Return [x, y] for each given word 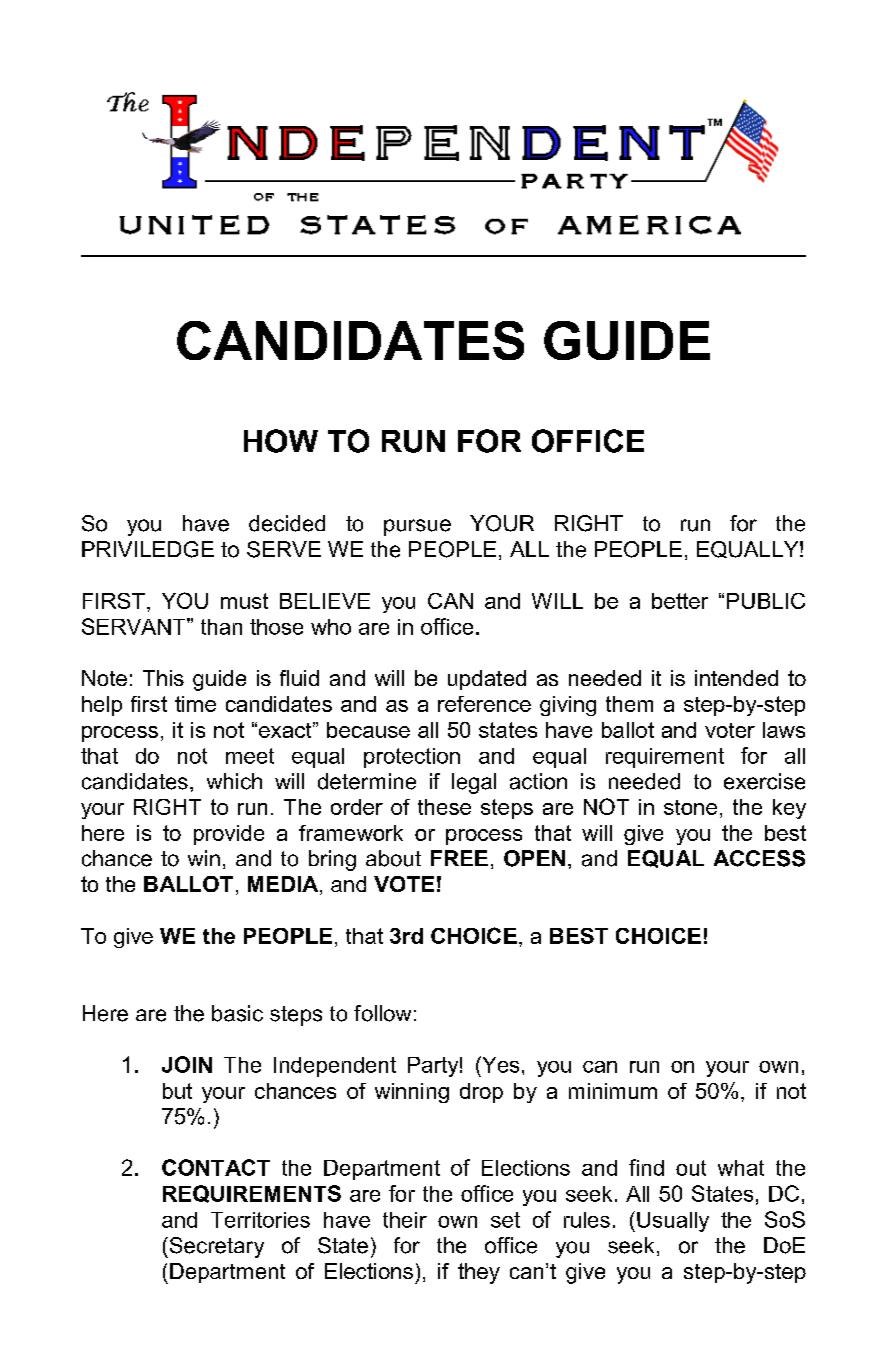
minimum [613, 1091]
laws [784, 730]
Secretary [215, 1247]
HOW [281, 441]
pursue [417, 527]
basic [237, 1013]
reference [484, 704]
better [680, 601]
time [195, 704]
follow [382, 1013]
